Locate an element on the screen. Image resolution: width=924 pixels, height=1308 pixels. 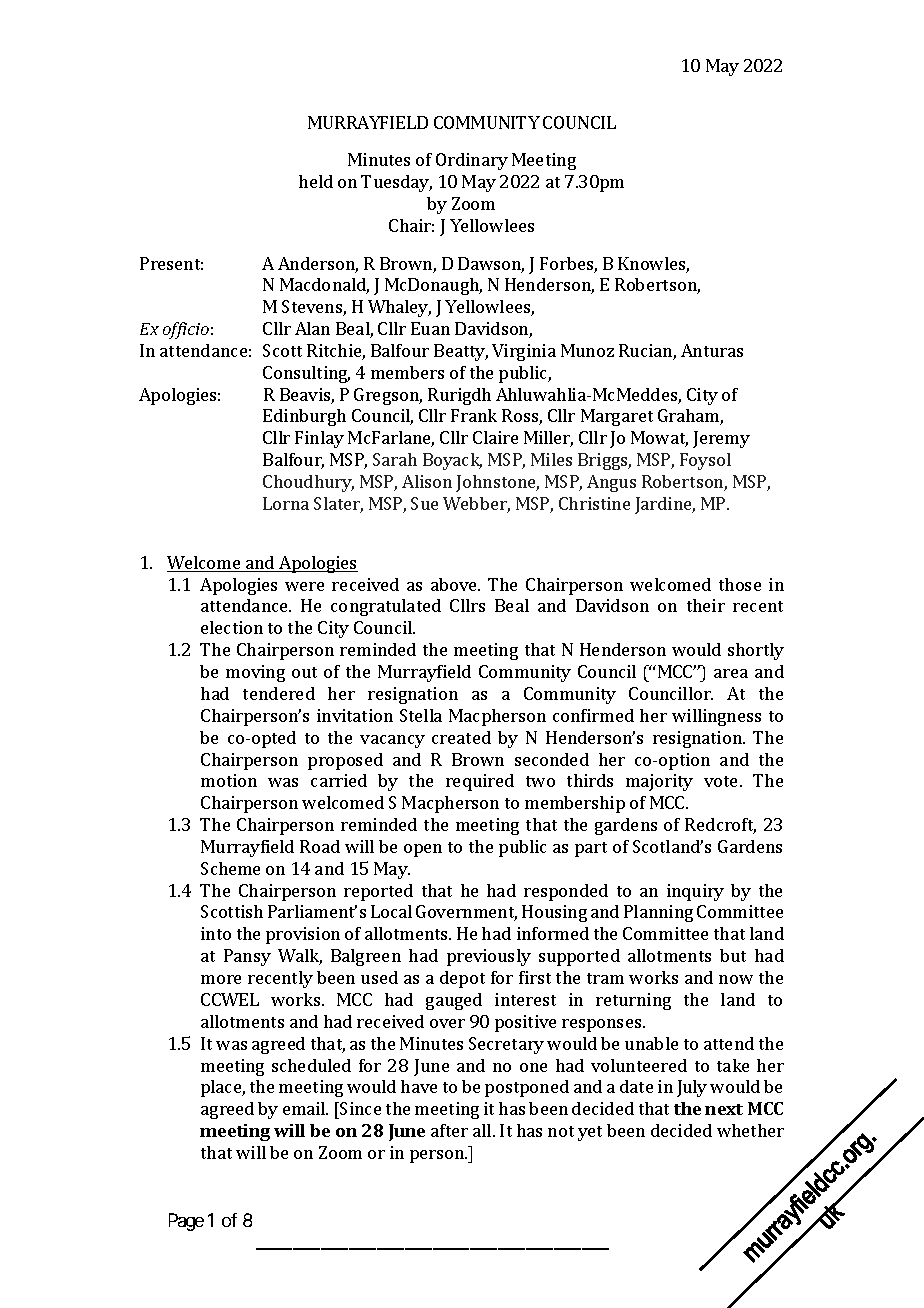
created is located at coordinates (461, 737).
